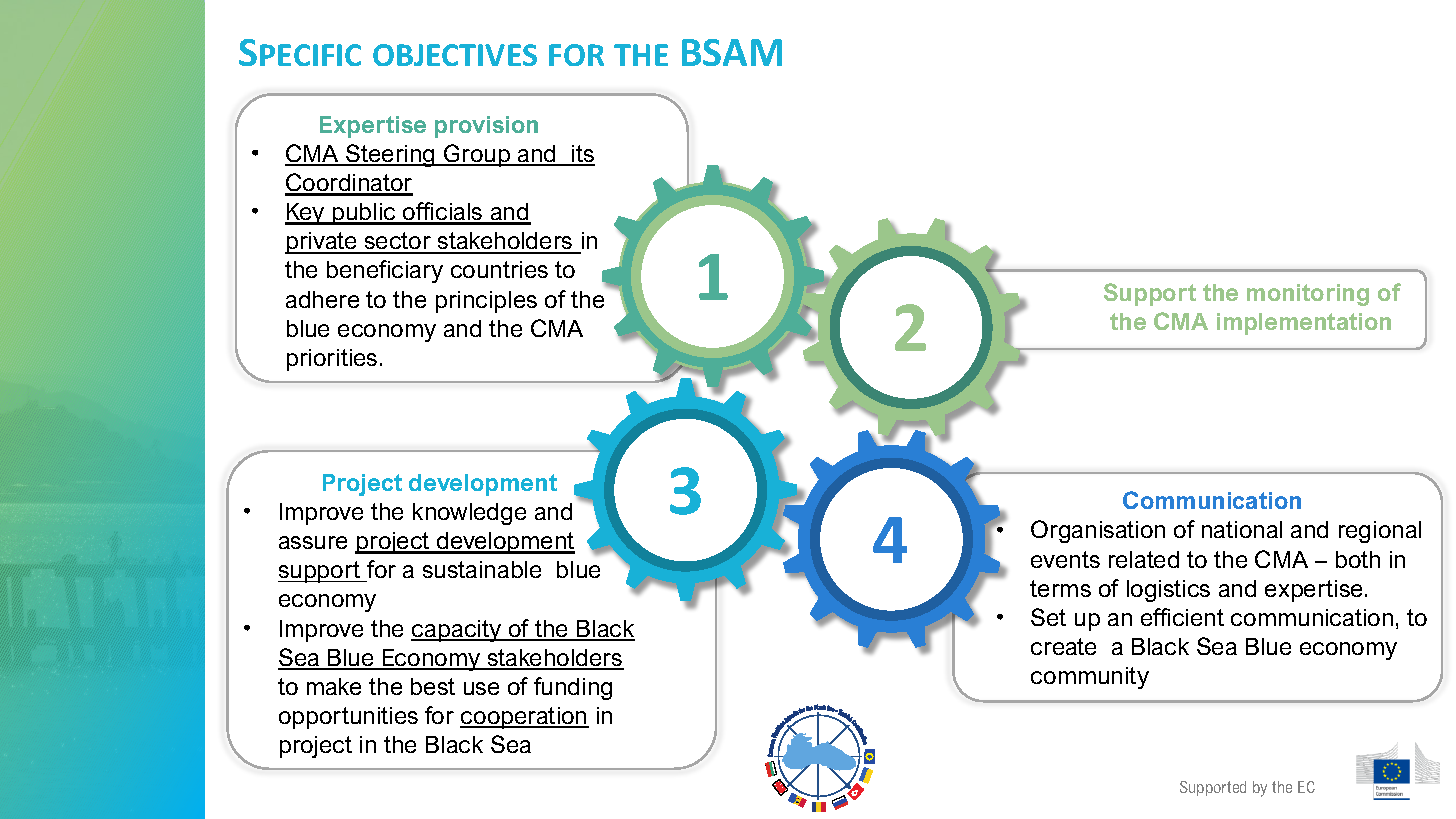  What do you see at coordinates (469, 514) in the screenshot?
I see `knowledge` at bounding box center [469, 514].
